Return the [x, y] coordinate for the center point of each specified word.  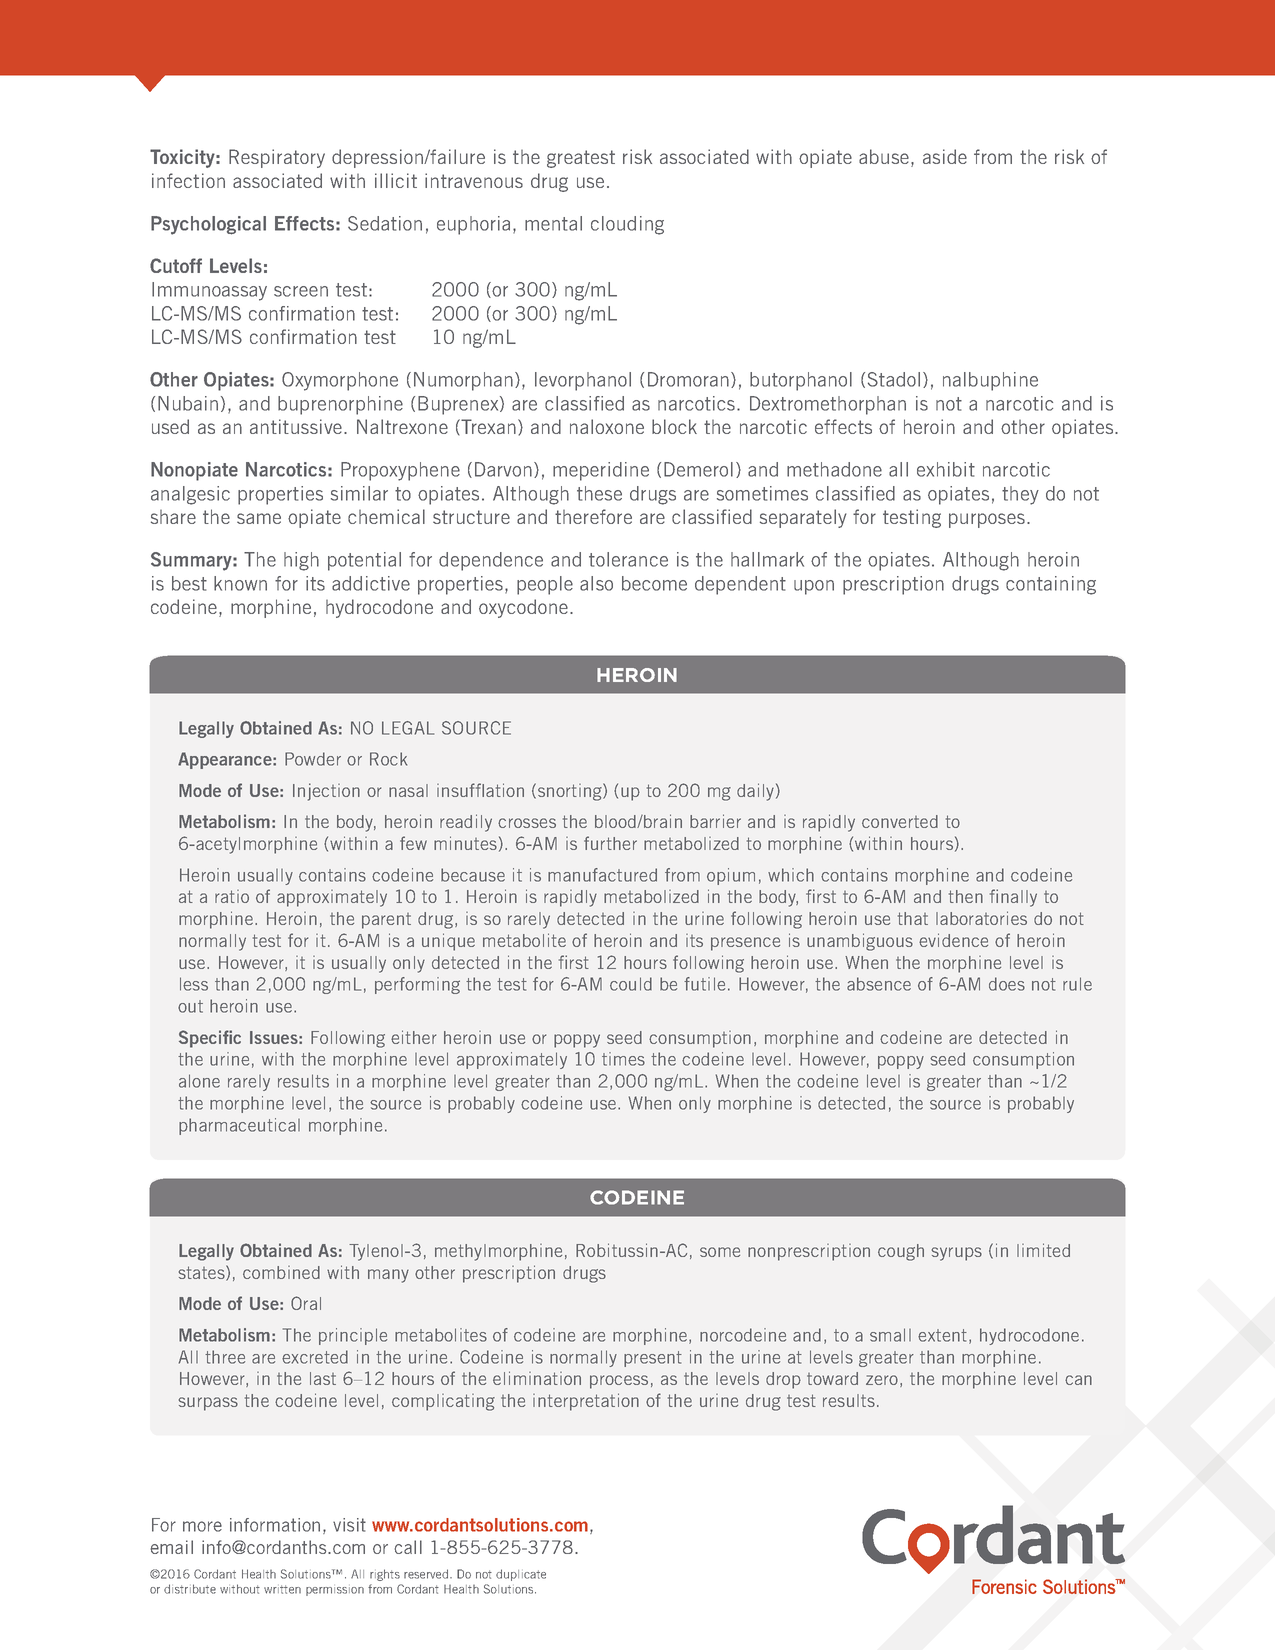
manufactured [602, 875]
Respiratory [277, 158]
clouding [627, 225]
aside [945, 156]
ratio [232, 896]
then [966, 896]
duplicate [521, 1575]
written [282, 1589]
